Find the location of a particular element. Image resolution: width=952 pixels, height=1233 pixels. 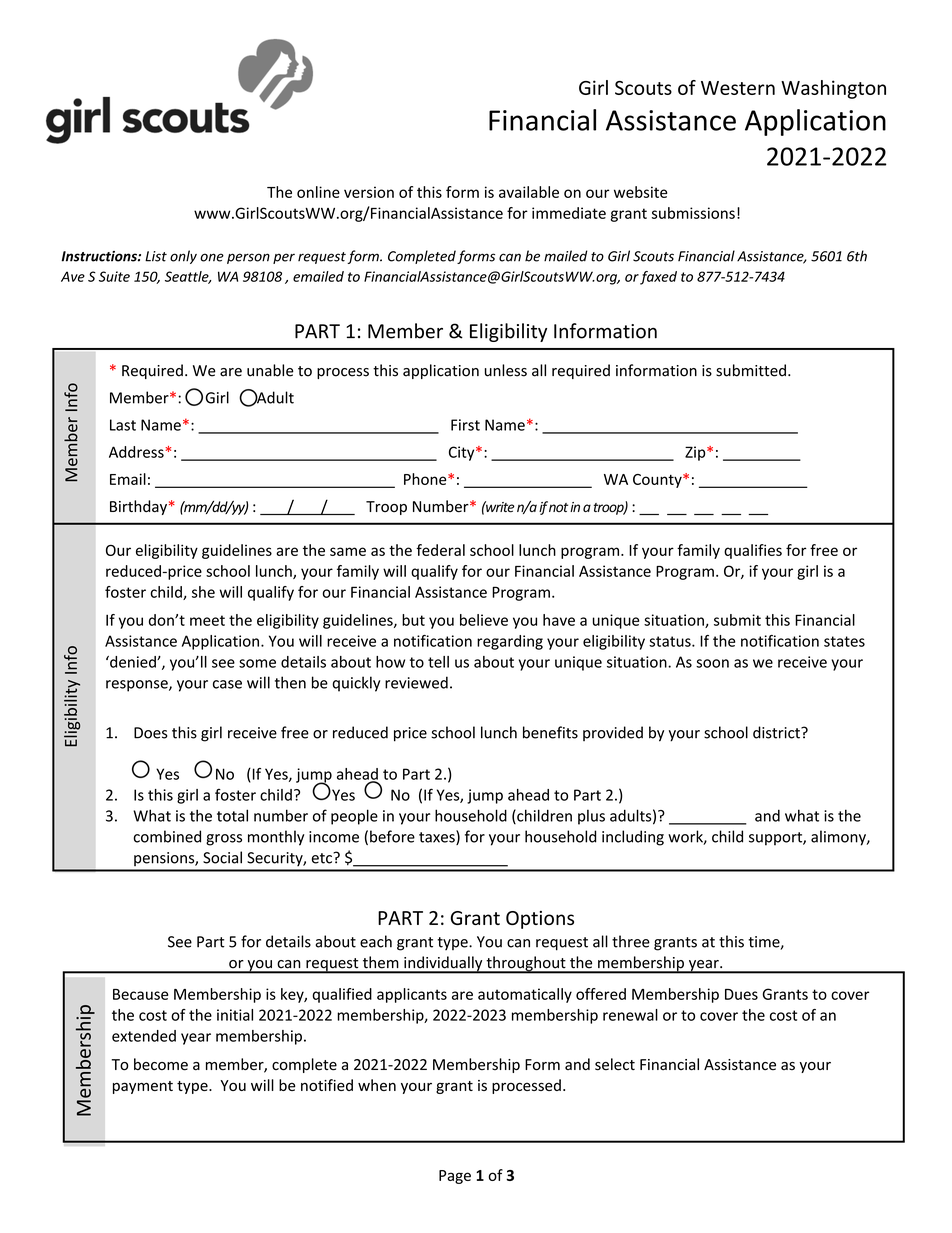

unless is located at coordinates (506, 370).
